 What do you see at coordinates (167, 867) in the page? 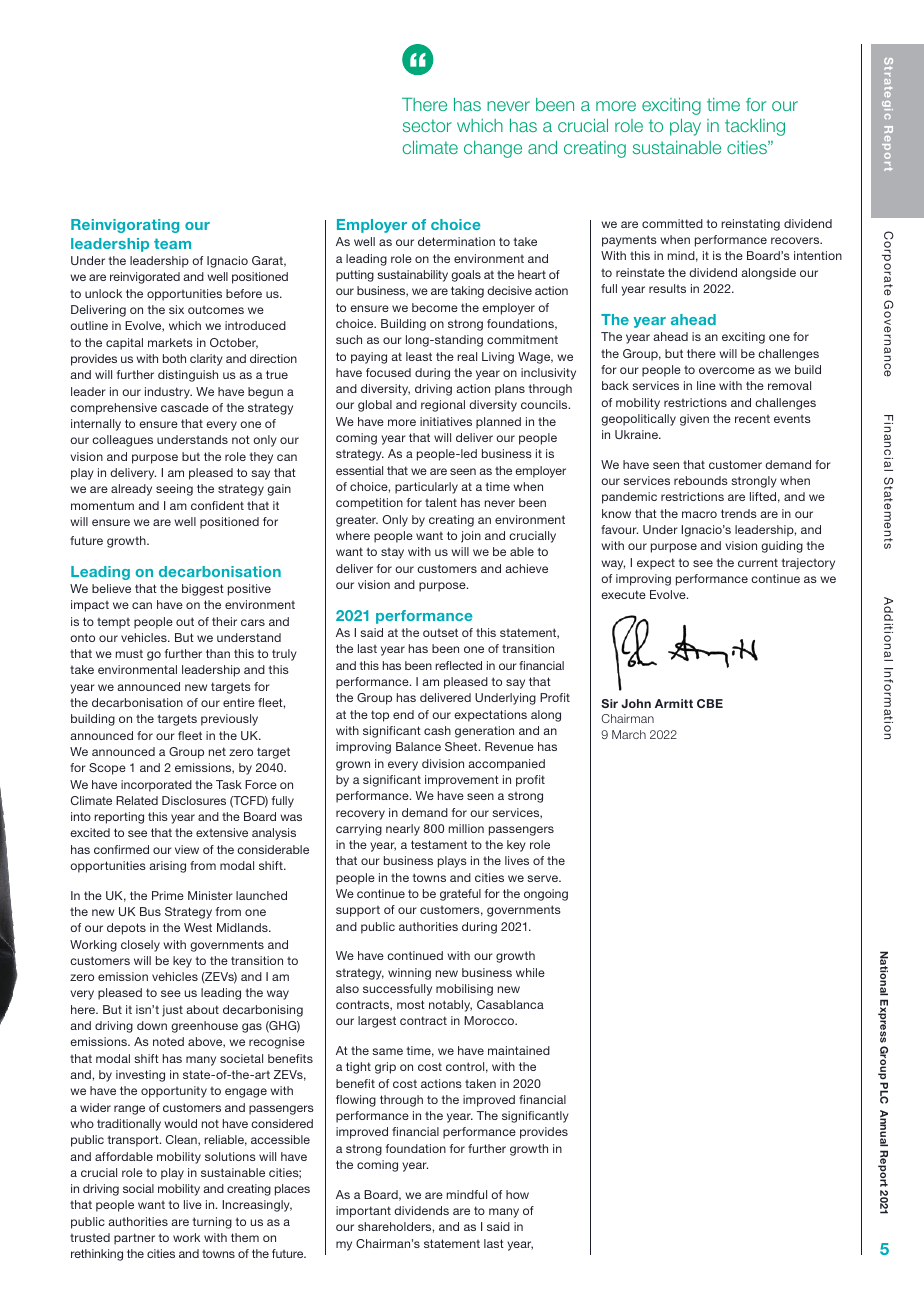
I see `arising` at bounding box center [167, 867].
